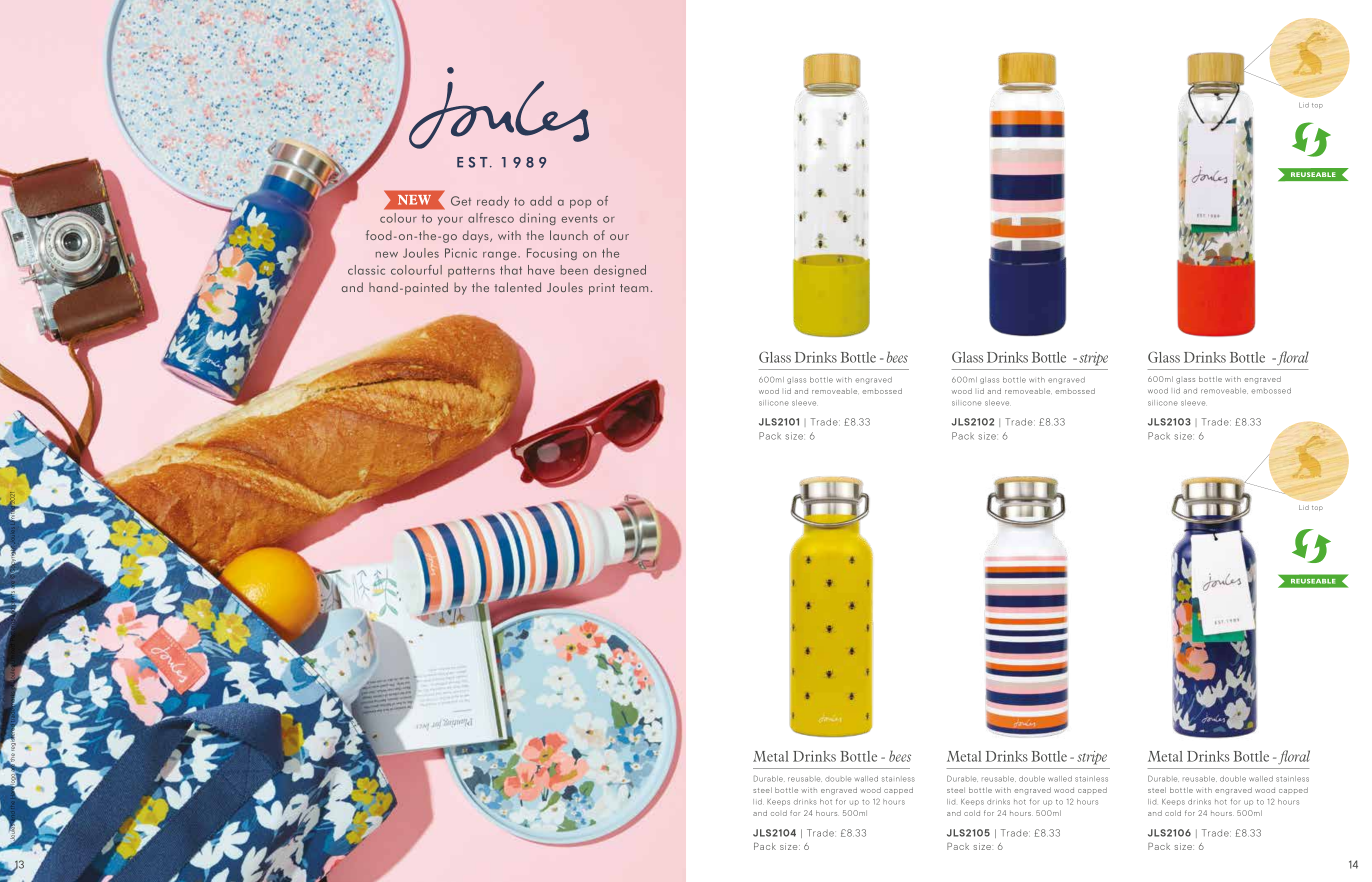  What do you see at coordinates (366, 270) in the screenshot?
I see `classic` at bounding box center [366, 270].
